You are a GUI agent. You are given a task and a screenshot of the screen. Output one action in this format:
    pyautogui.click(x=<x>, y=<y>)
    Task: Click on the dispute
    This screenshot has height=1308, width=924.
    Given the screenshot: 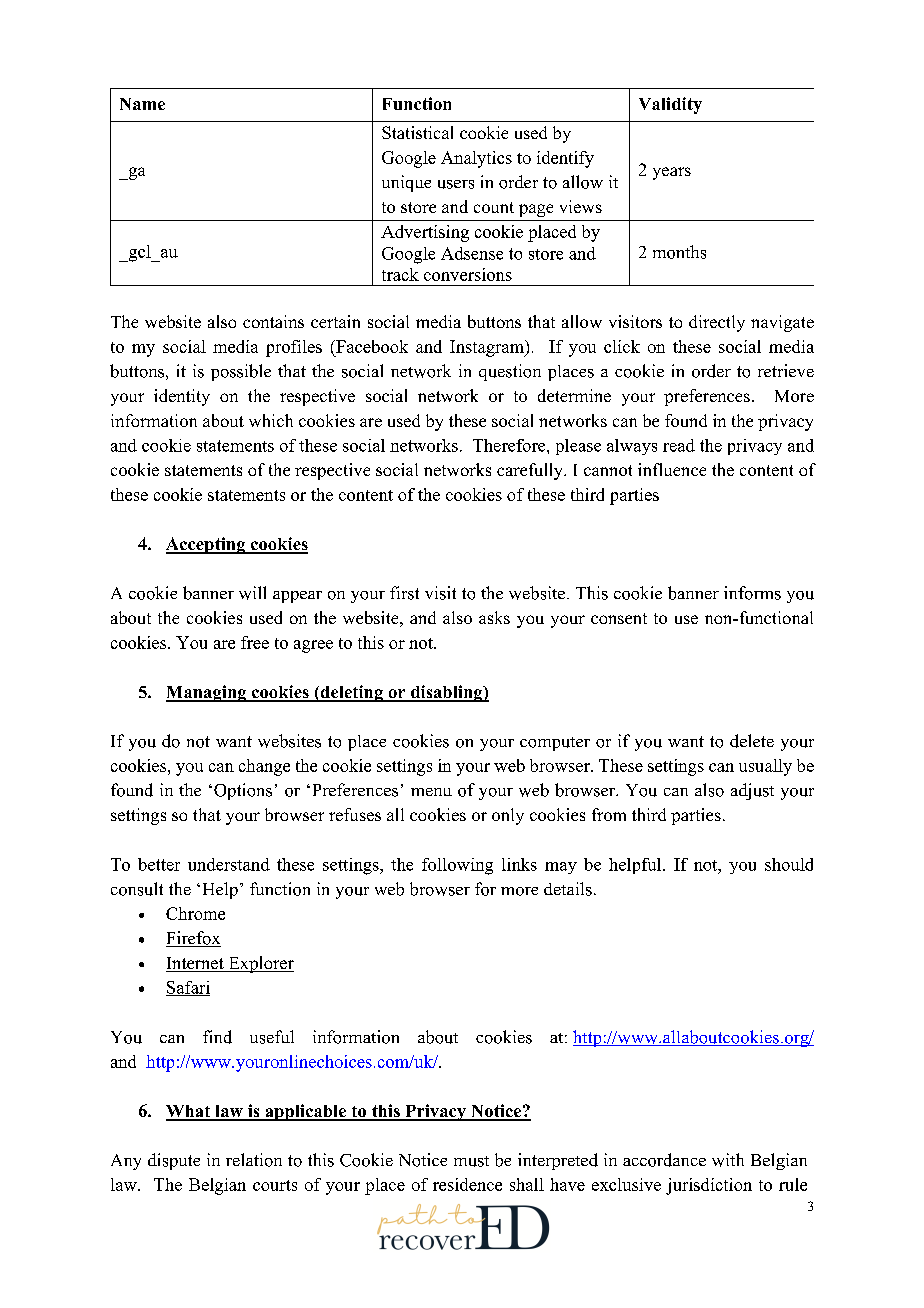 What is the action you would take?
    pyautogui.click(x=174, y=1161)
